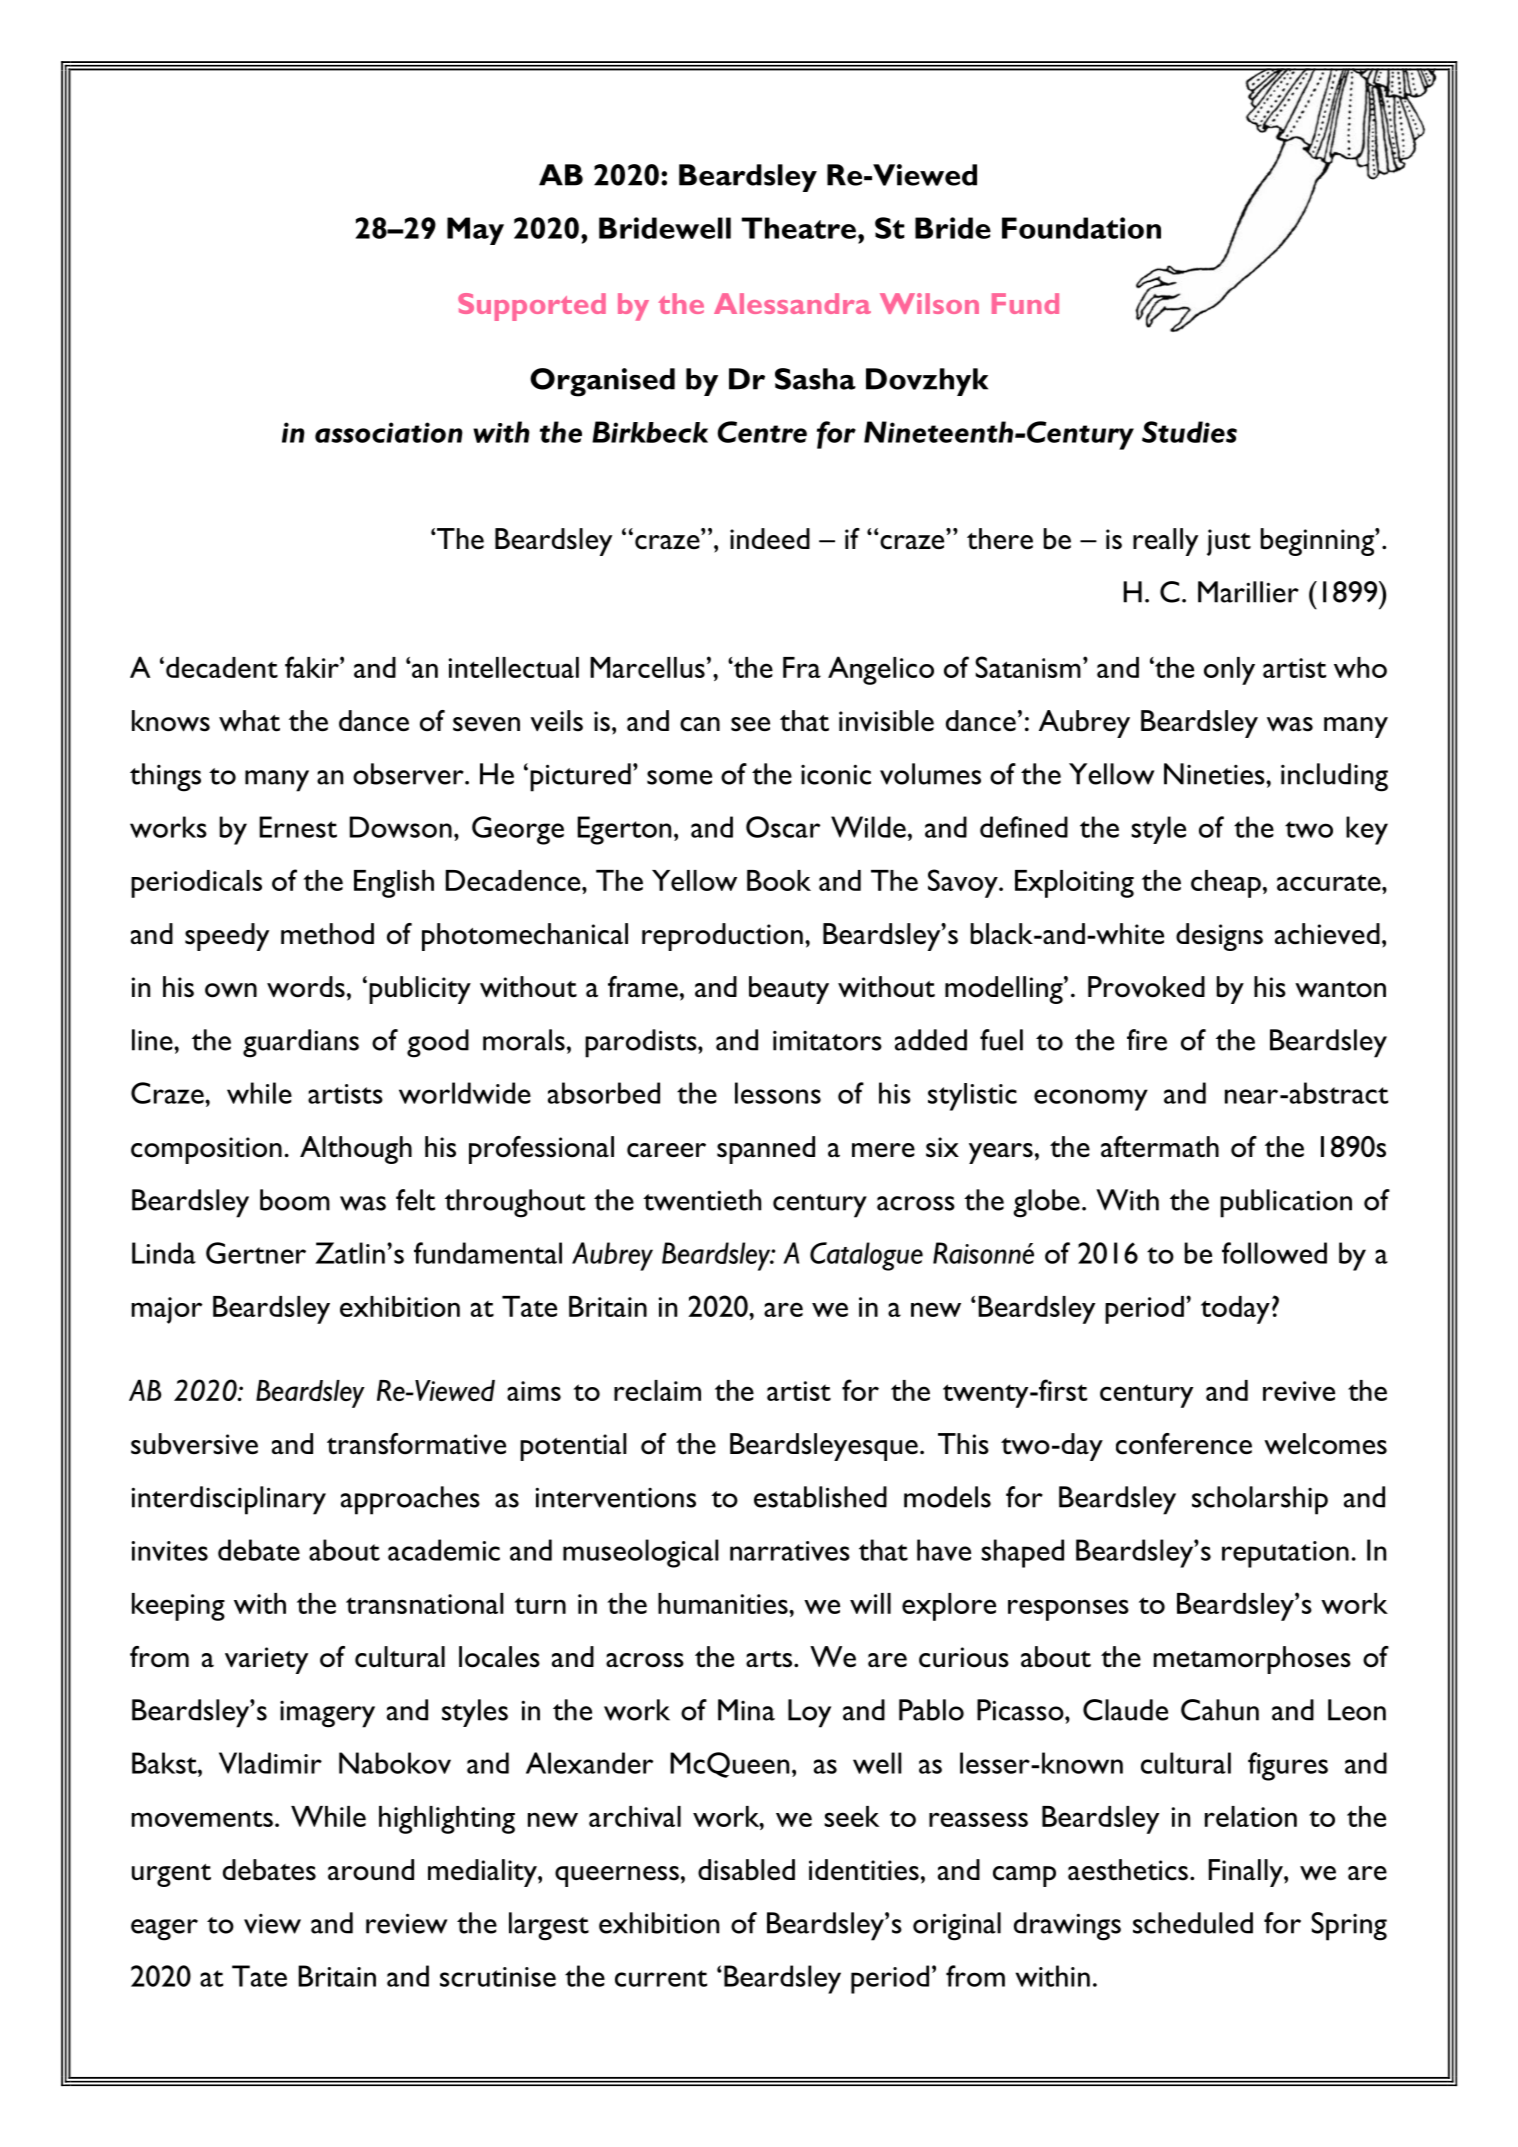 The width and height of the document is (1518, 2147). Describe the element at coordinates (1193, 1923) in the document. I see `scheduled` at that location.
